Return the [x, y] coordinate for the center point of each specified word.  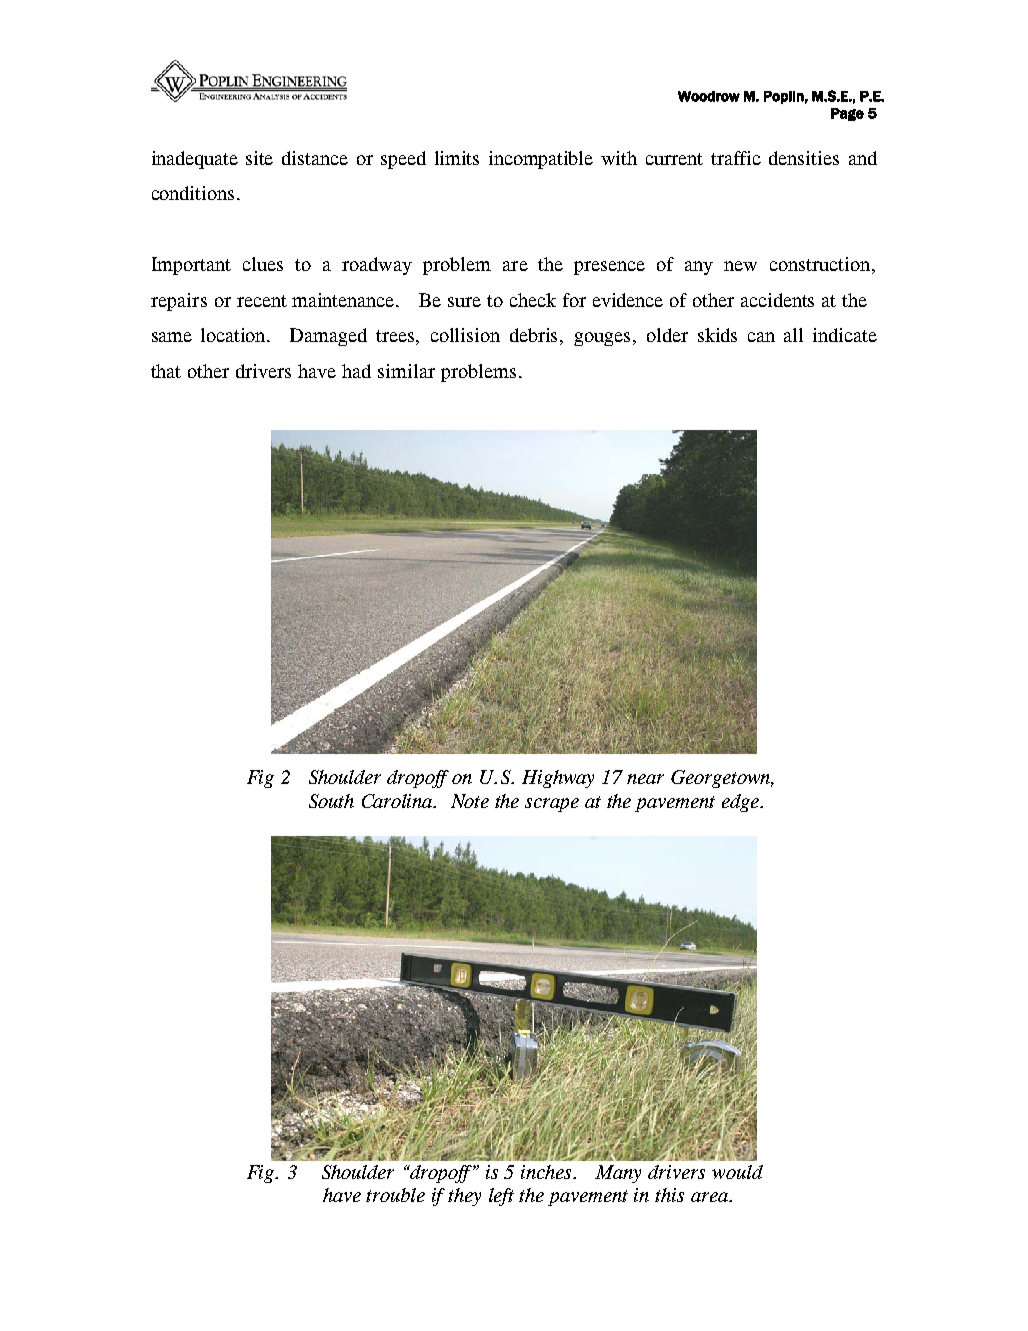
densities [804, 158]
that [166, 371]
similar [406, 371]
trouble [395, 1195]
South [331, 801]
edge [742, 803]
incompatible [541, 160]
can [761, 337]
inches [548, 1172]
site [259, 158]
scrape [552, 805]
